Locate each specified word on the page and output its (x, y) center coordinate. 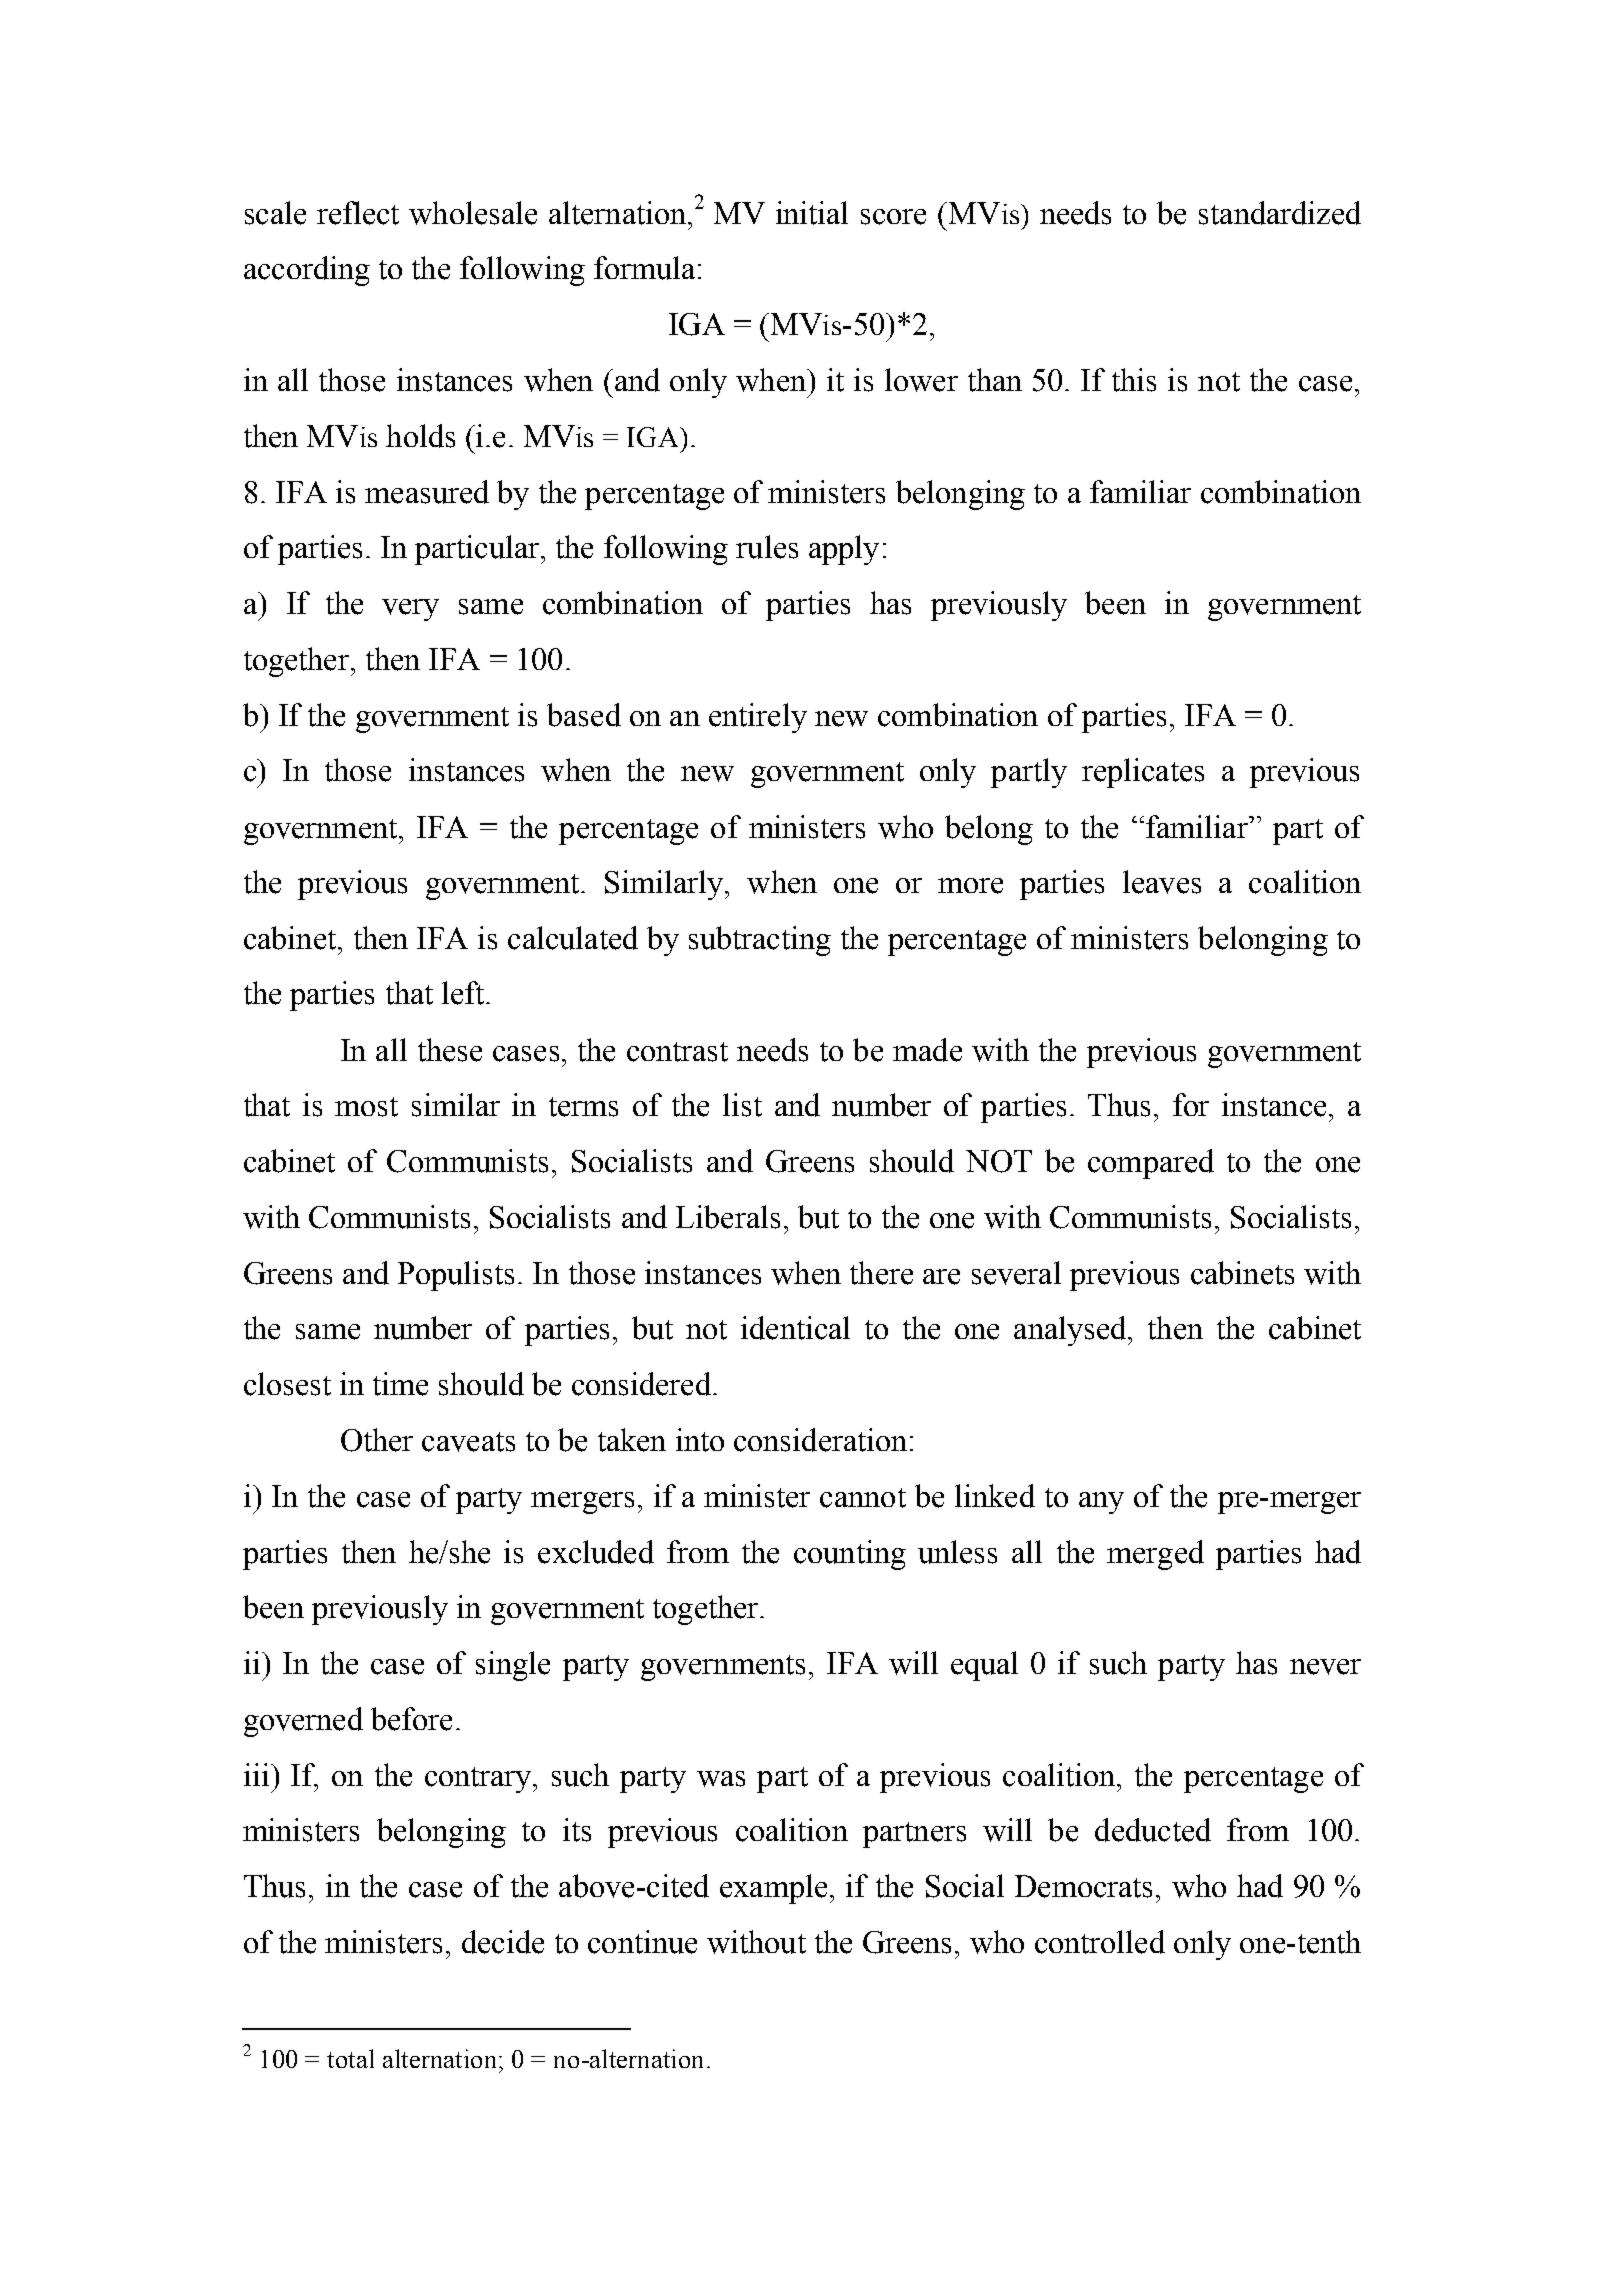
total (350, 2058)
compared (1151, 1164)
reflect (358, 213)
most (366, 1107)
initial (812, 213)
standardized (1280, 213)
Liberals (728, 1217)
